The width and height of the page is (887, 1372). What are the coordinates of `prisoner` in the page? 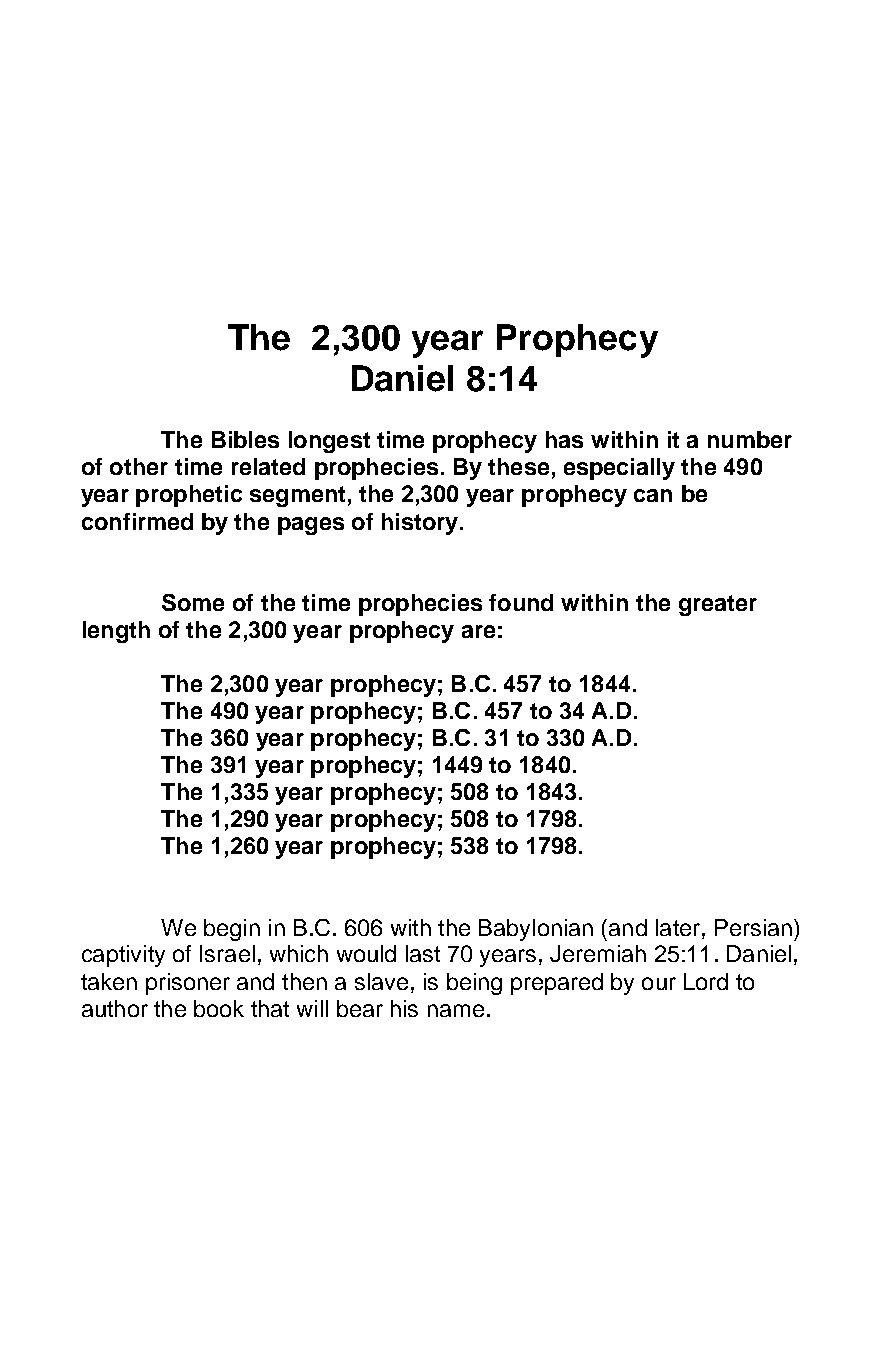 It's located at (188, 984).
